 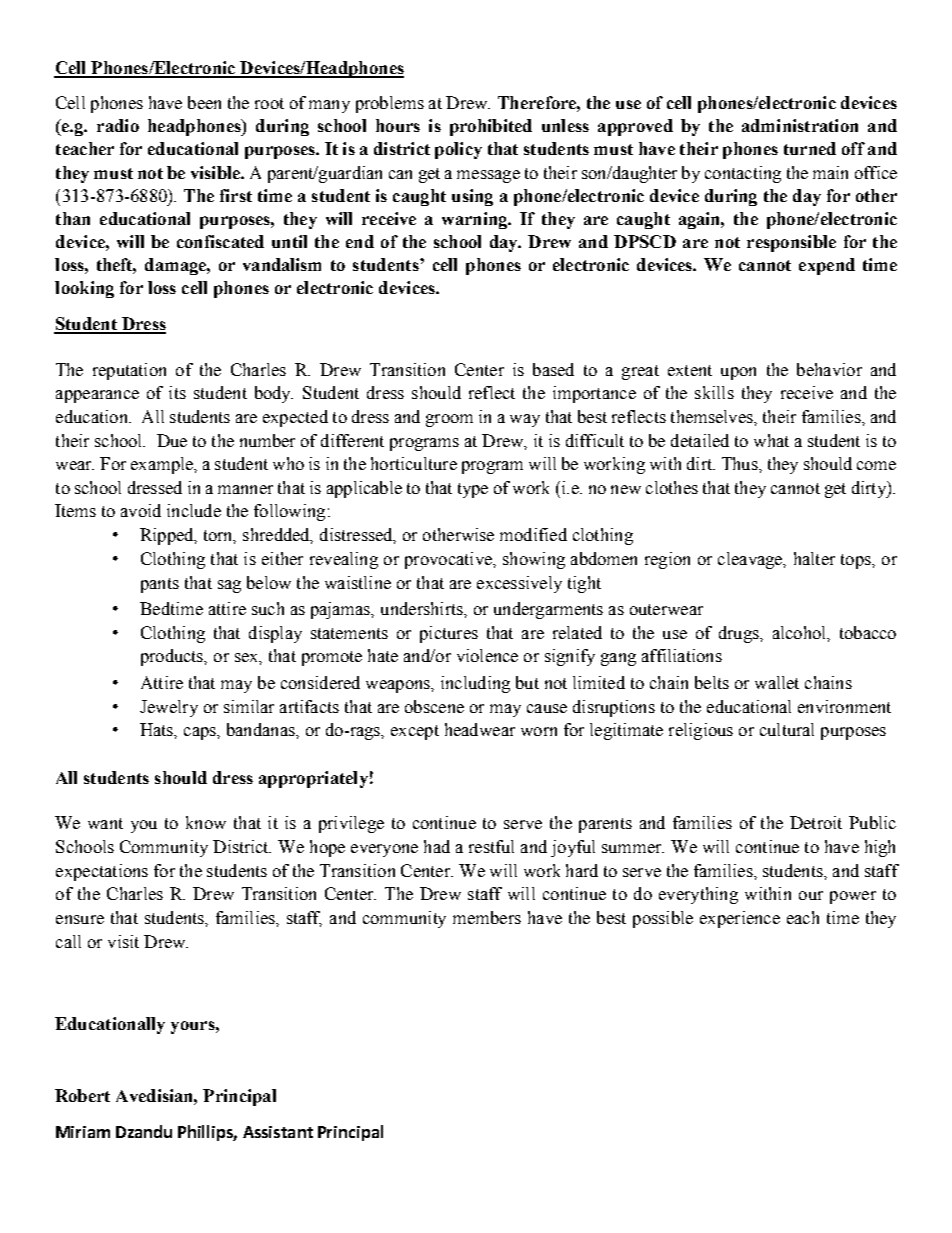 What do you see at coordinates (449, 634) in the document?
I see `pictures` at bounding box center [449, 634].
